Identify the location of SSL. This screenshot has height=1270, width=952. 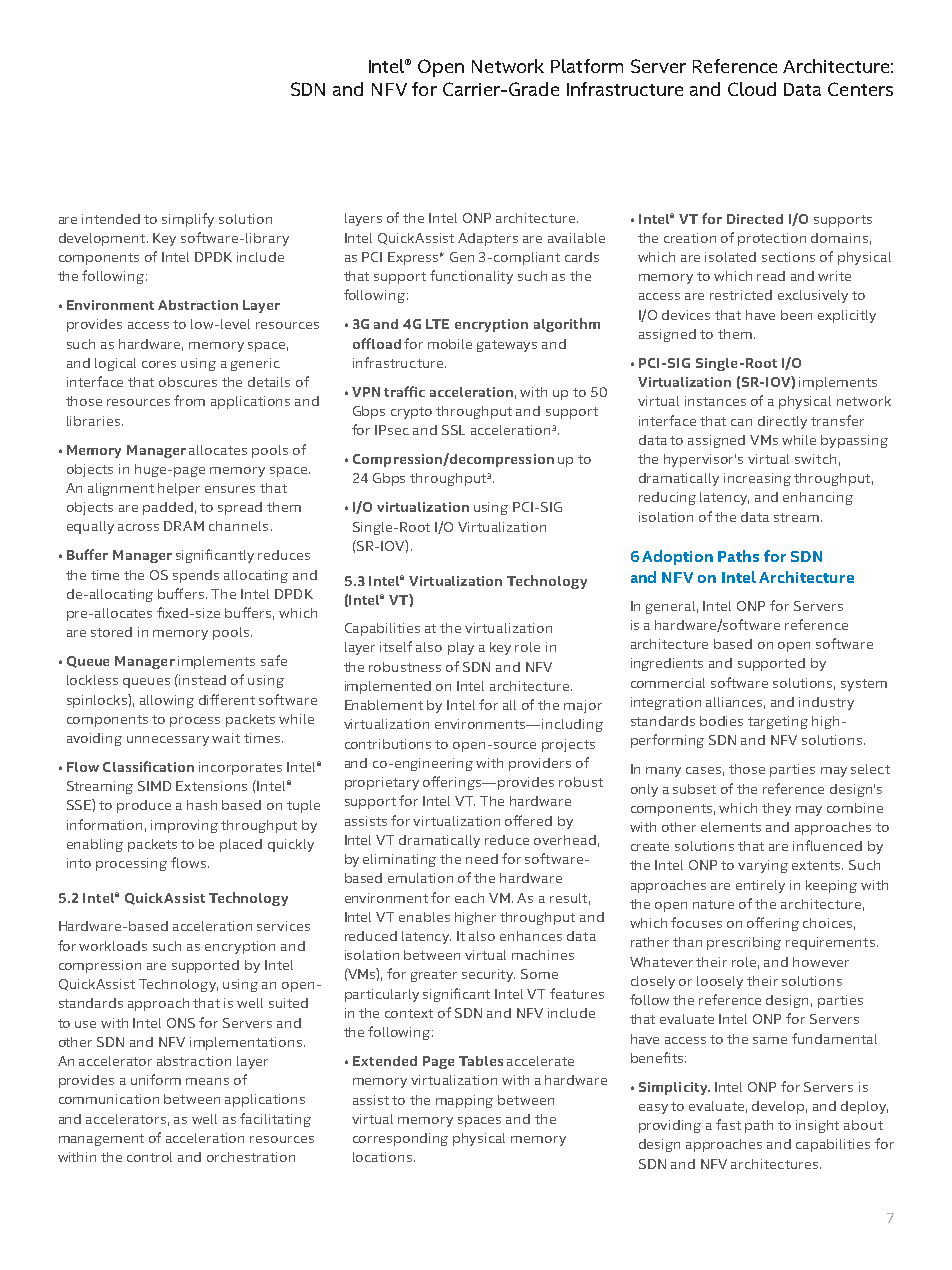
(453, 430).
